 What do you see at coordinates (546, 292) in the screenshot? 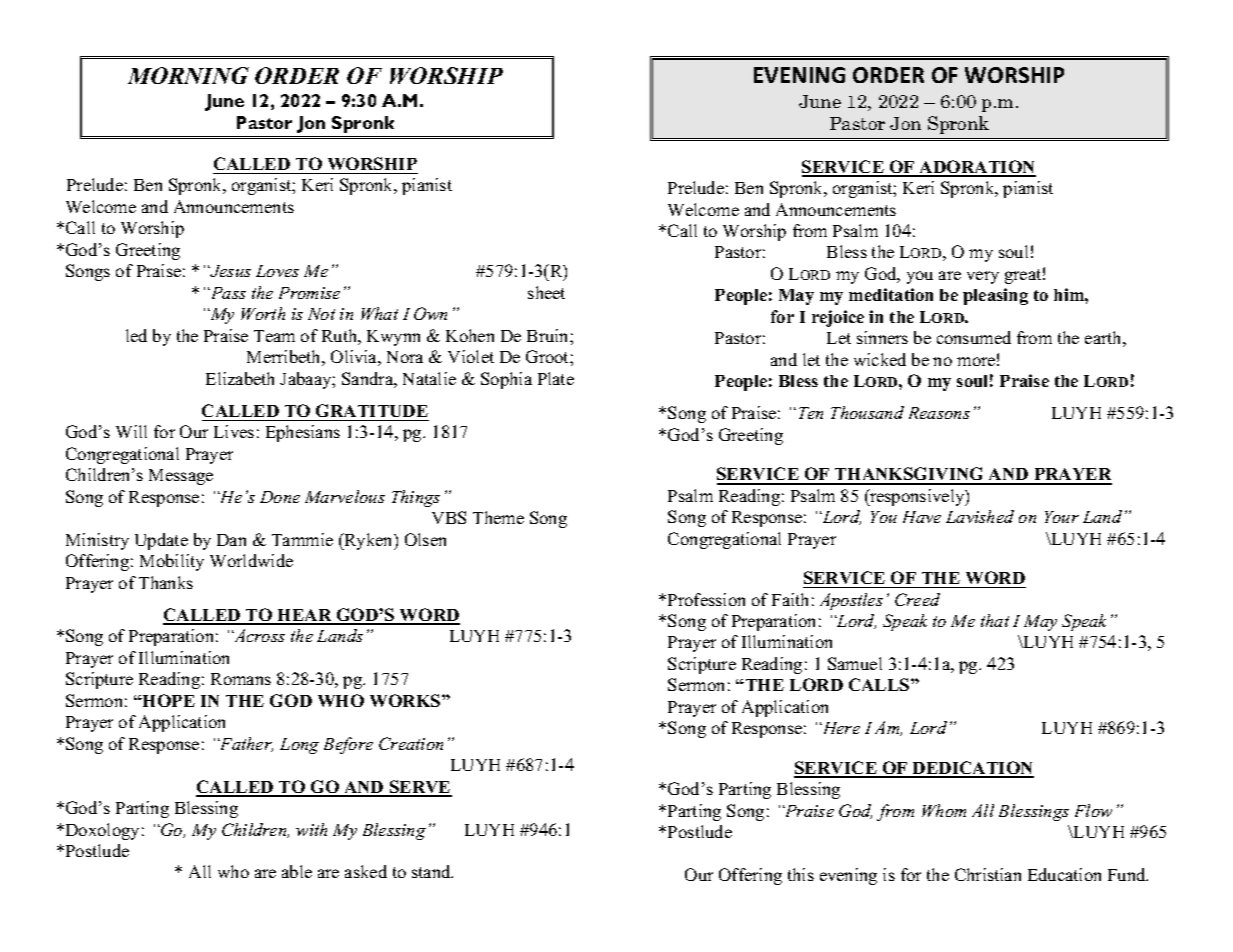
I see `sheet` at bounding box center [546, 292].
